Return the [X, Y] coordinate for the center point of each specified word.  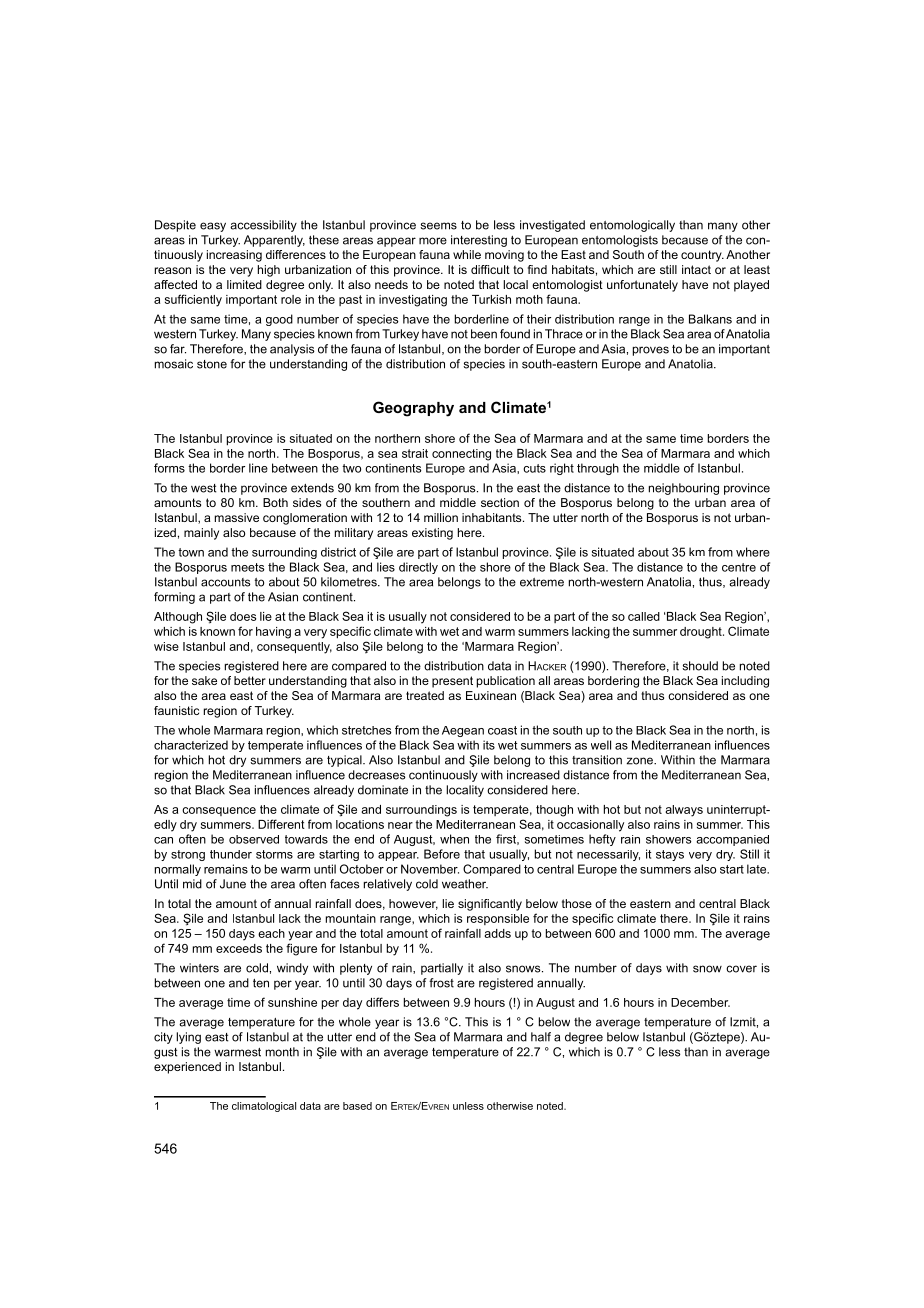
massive [237, 517]
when [454, 839]
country [702, 256]
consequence [219, 811]
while [467, 254]
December [700, 1002]
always [684, 811]
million [441, 517]
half [541, 1037]
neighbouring [684, 489]
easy [213, 227]
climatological [264, 1107]
